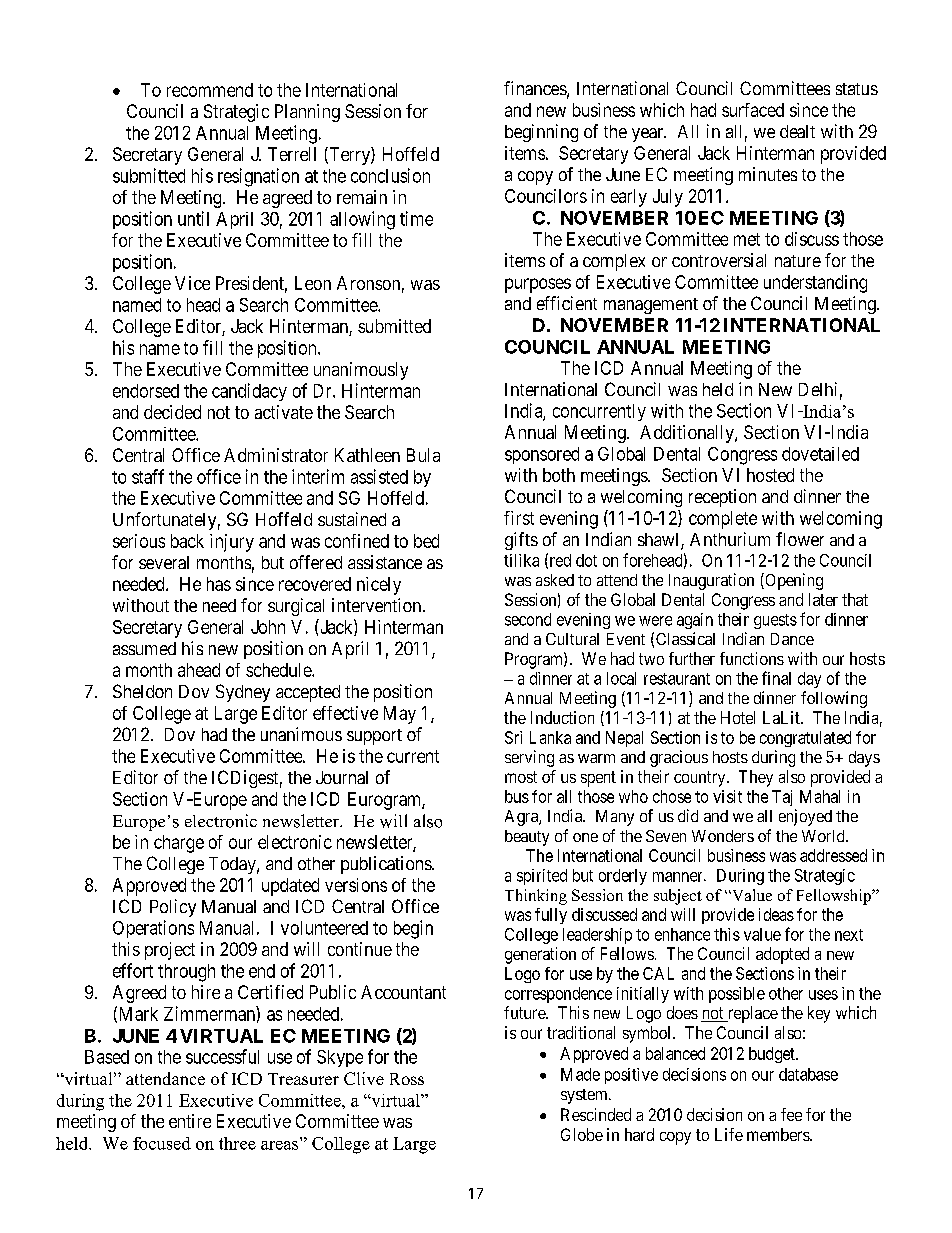 This screenshot has height=1233, width=952. Describe the element at coordinates (219, 584) in the screenshot. I see `has` at that location.
